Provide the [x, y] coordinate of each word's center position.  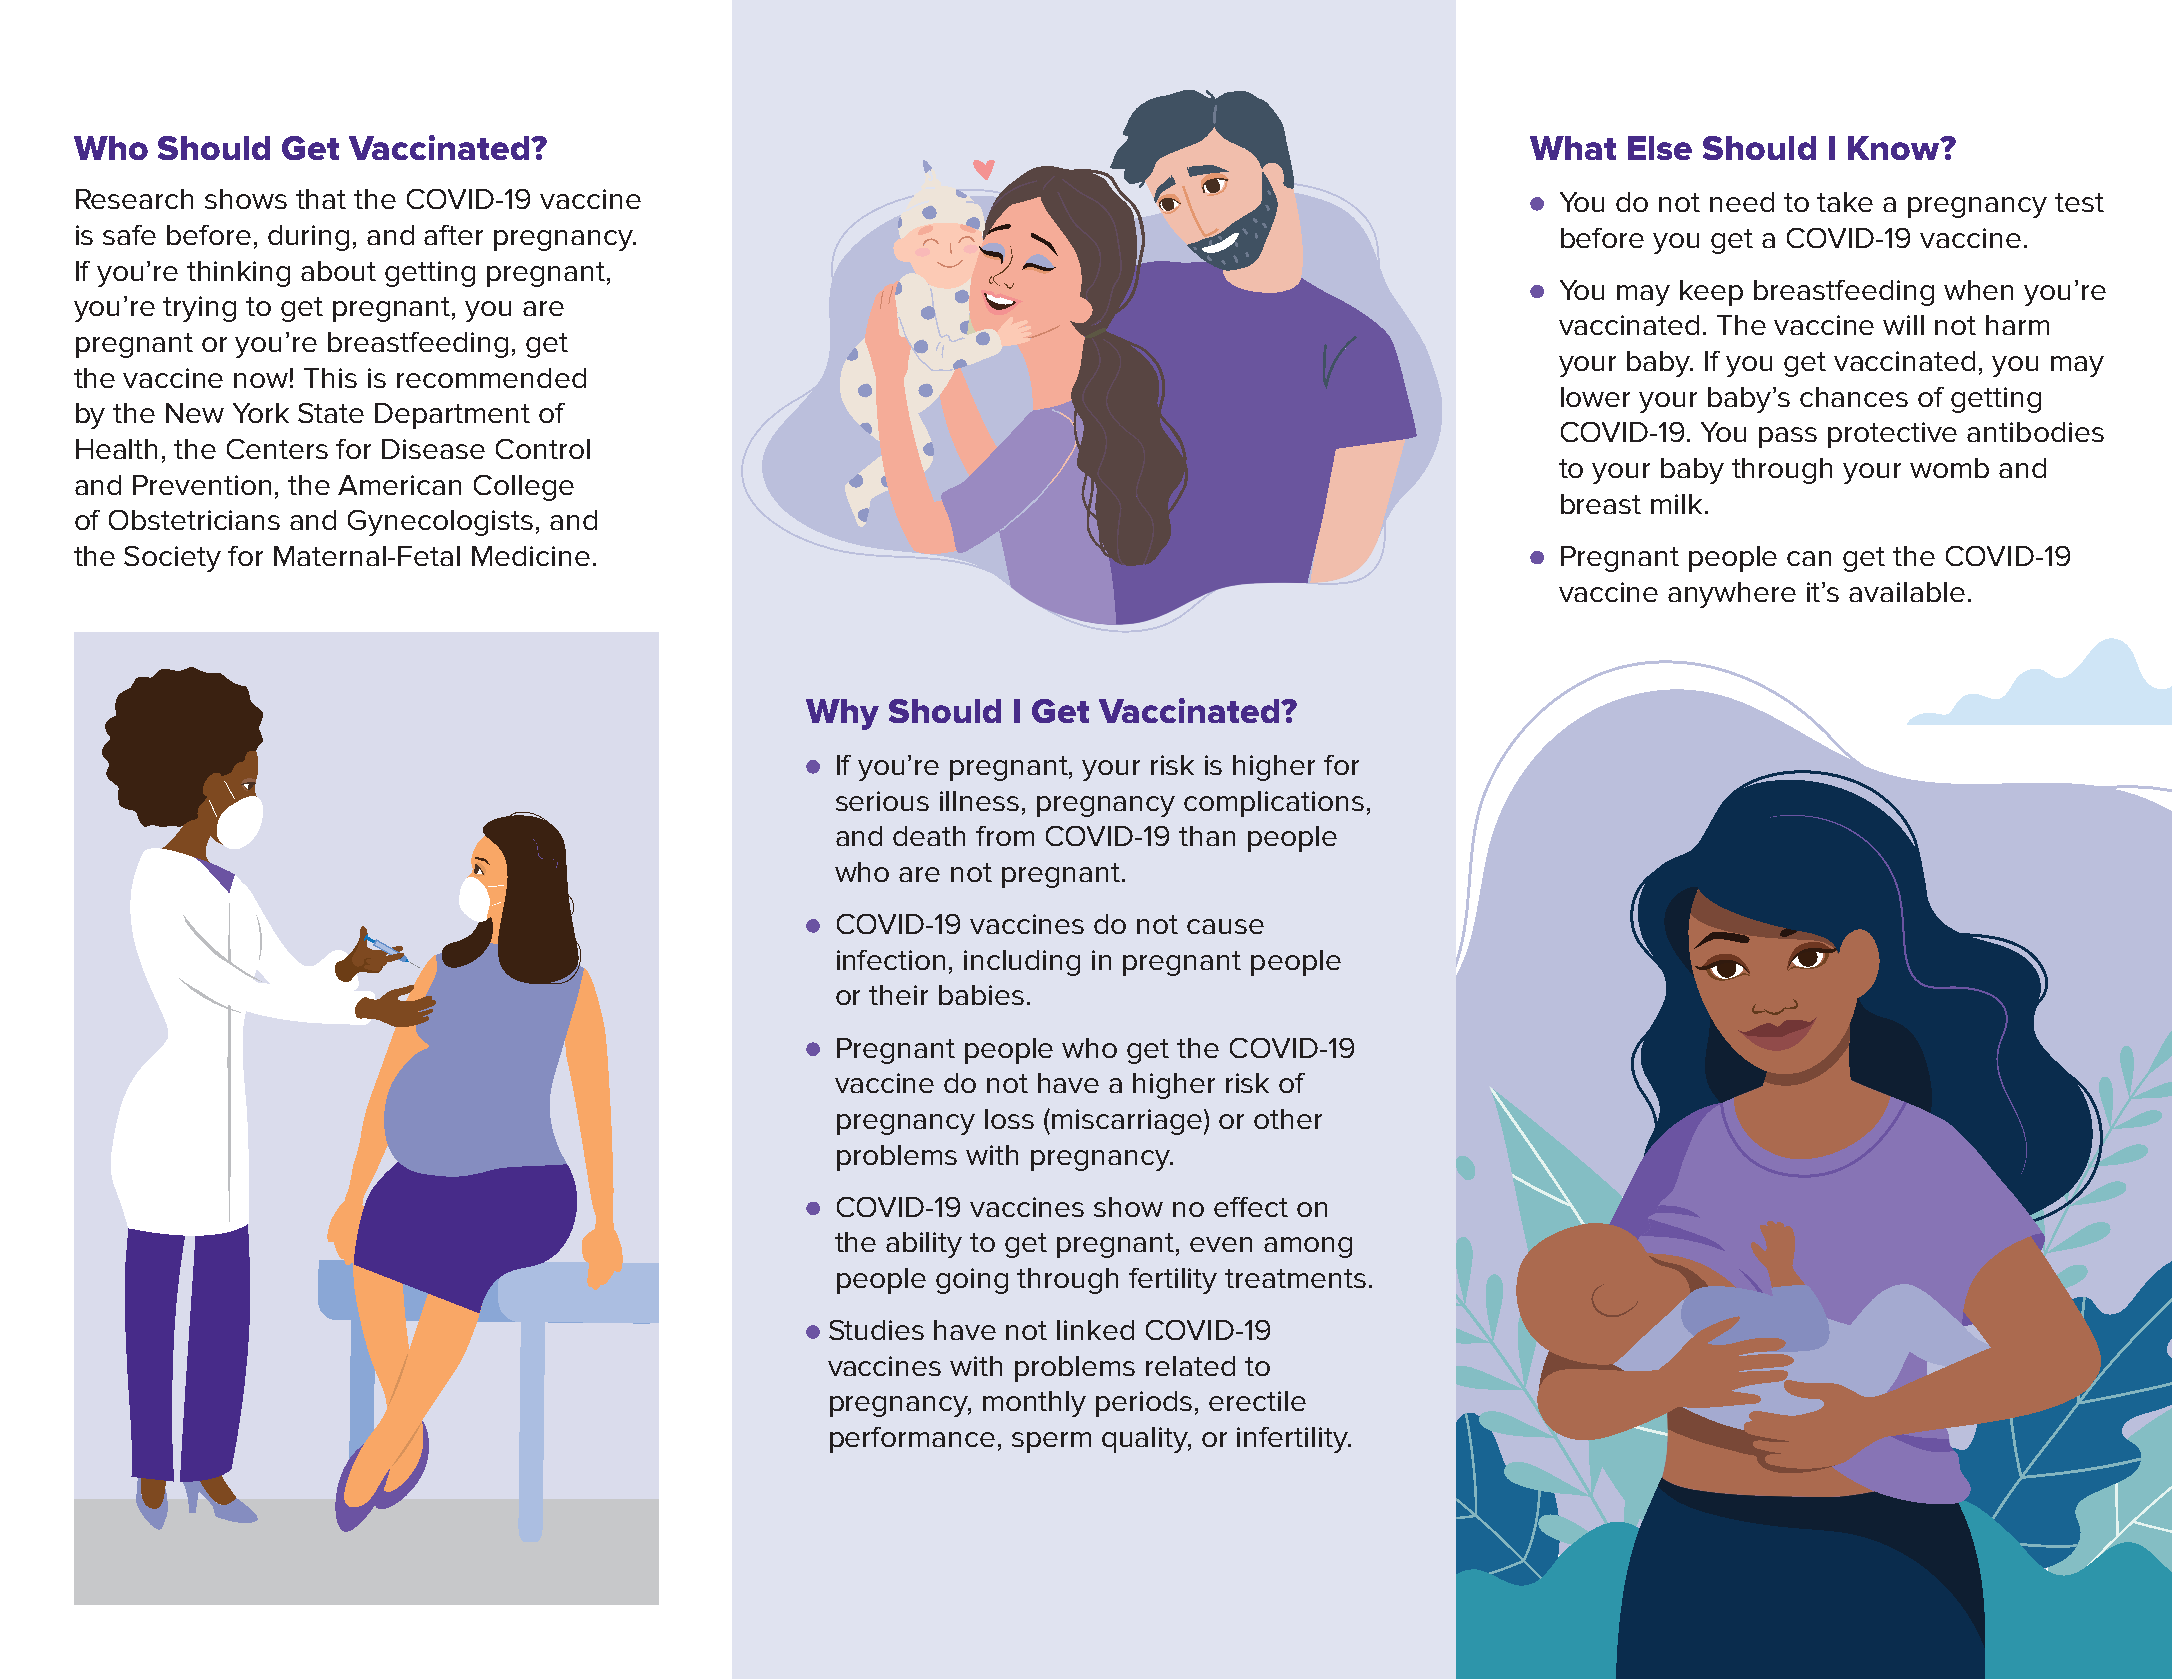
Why [842, 714]
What [1573, 148]
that [321, 199]
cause [1225, 926]
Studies [876, 1330]
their [898, 995]
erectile [1257, 1401]
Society [172, 559]
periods [1144, 1404]
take [1845, 202]
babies [981, 995]
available [1907, 592]
